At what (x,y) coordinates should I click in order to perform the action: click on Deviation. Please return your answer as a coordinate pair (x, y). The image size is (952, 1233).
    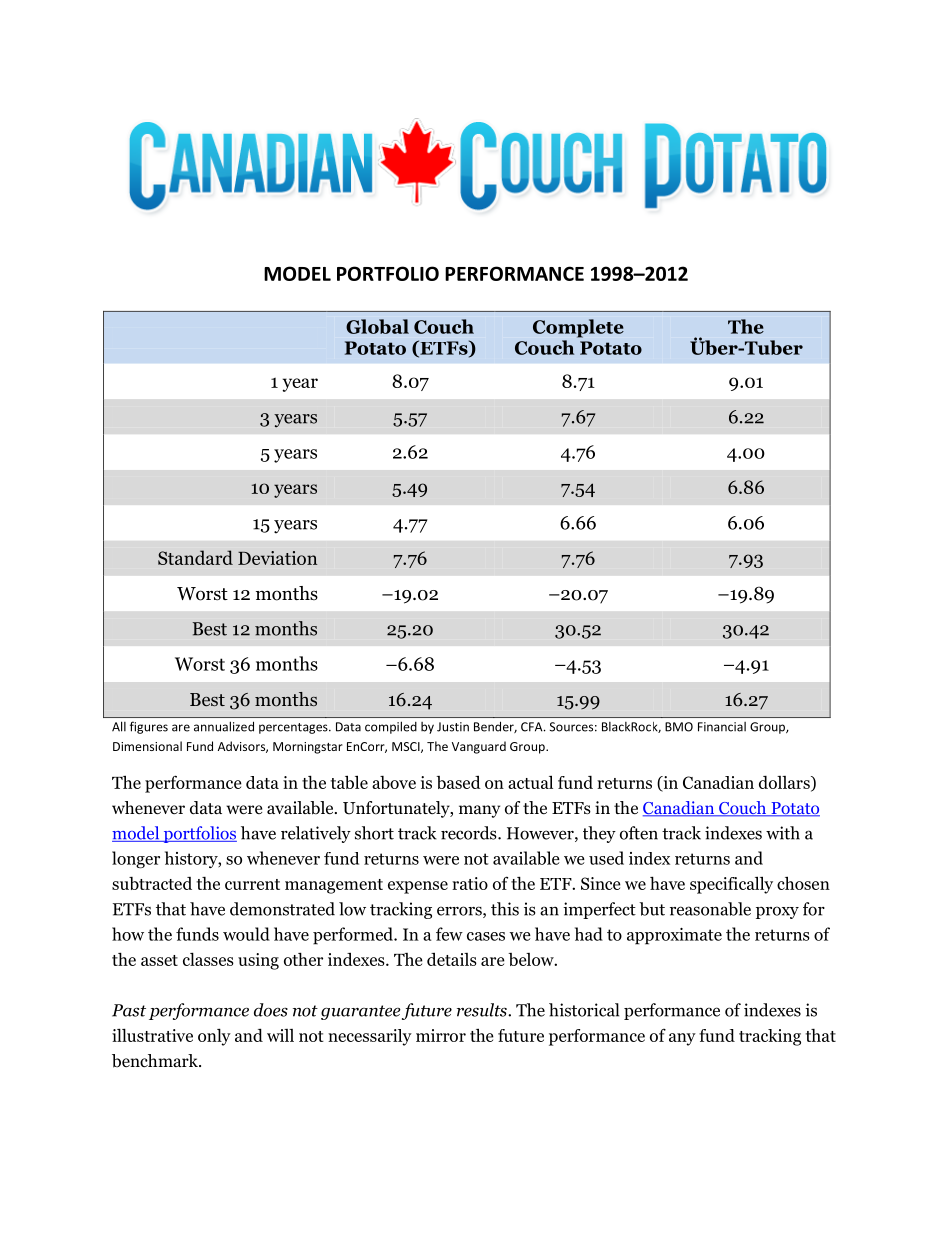
    Looking at the image, I should click on (277, 558).
